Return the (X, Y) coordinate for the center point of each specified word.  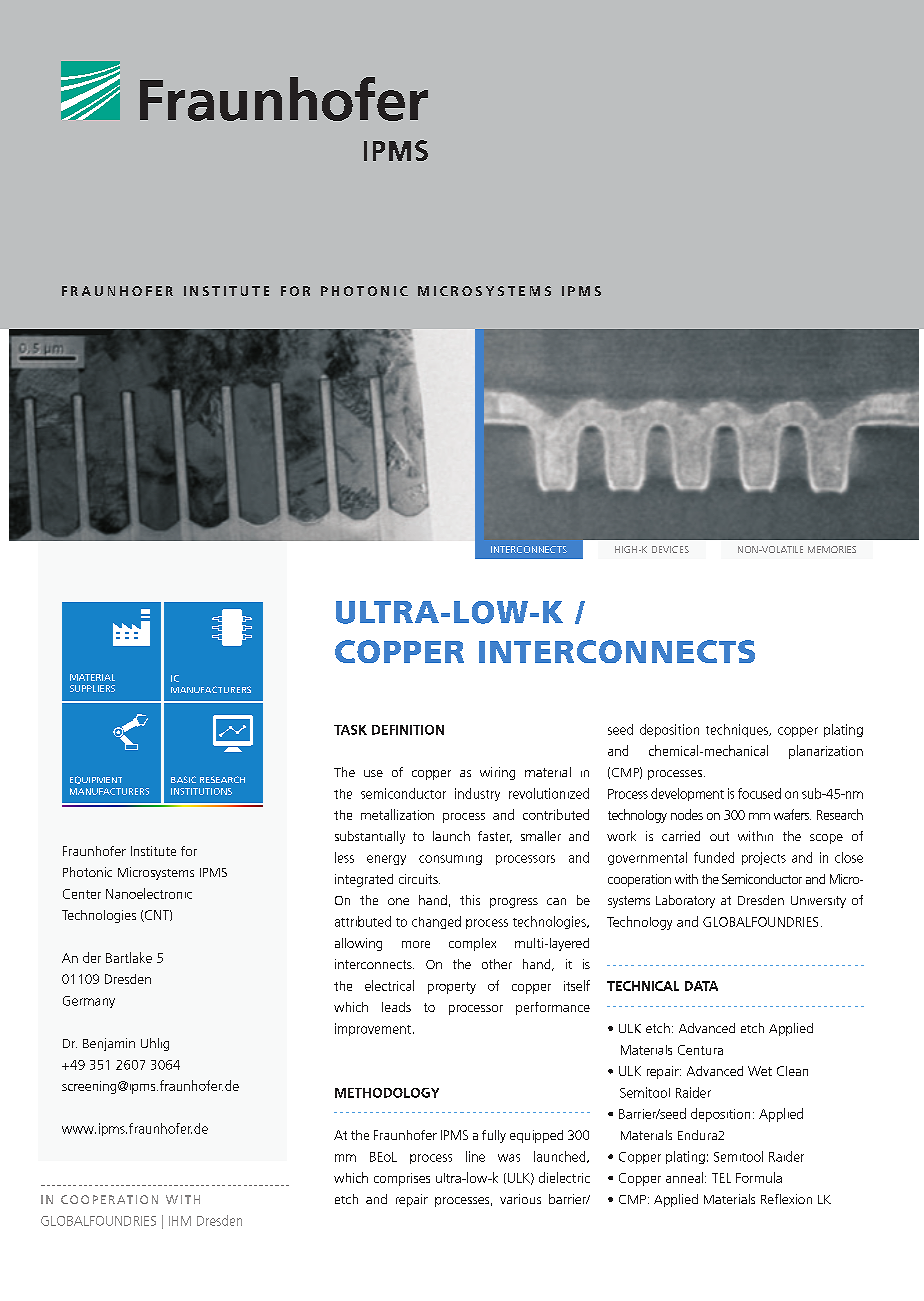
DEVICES (670, 549)
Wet (760, 1071)
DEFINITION (408, 730)
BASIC (183, 779)
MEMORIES (832, 549)
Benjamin (109, 1044)
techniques (738, 730)
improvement (374, 1029)
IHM (180, 1221)
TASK (350, 730)
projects (764, 858)
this (470, 900)
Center (82, 894)
